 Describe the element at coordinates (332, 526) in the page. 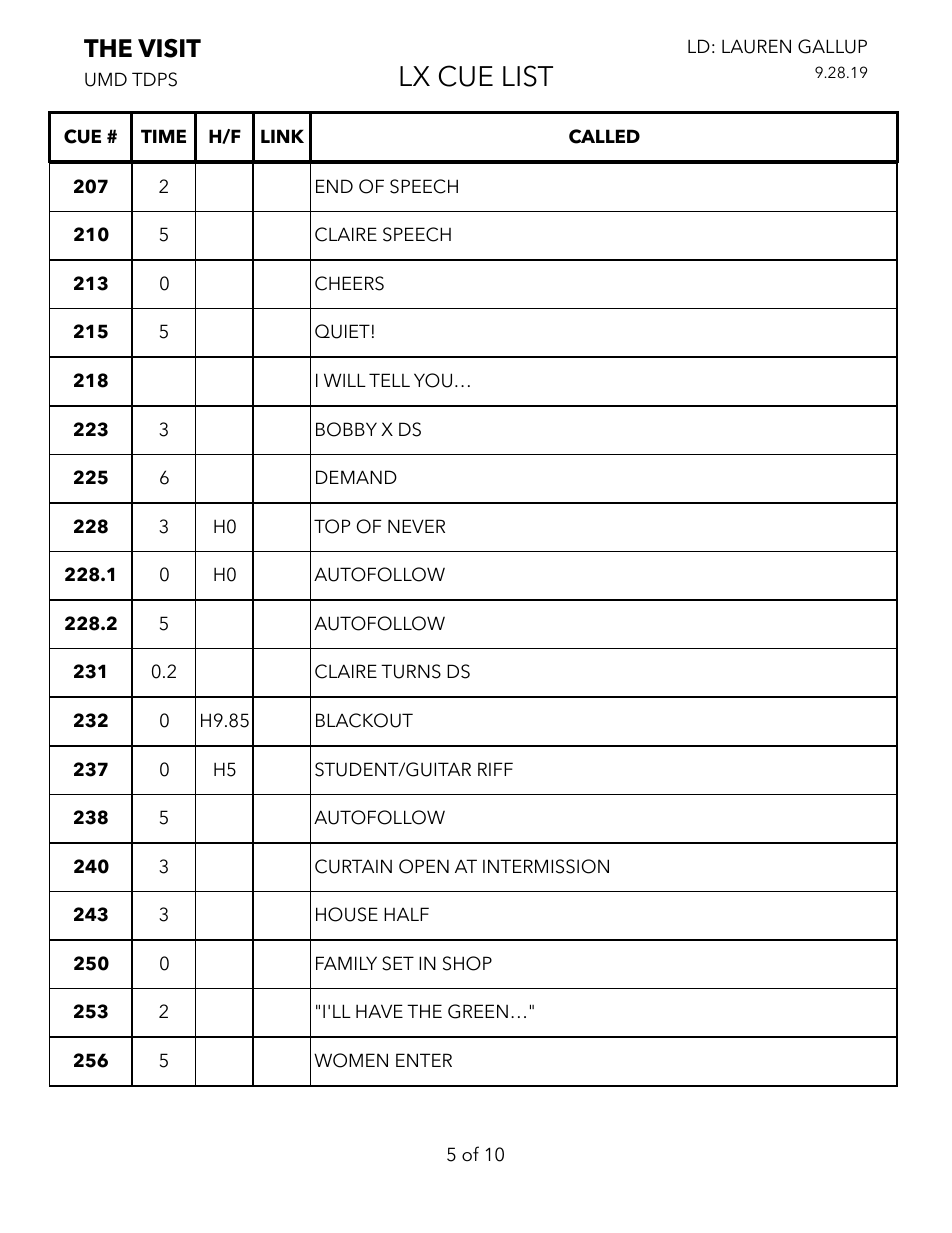

I see `TOP` at that location.
